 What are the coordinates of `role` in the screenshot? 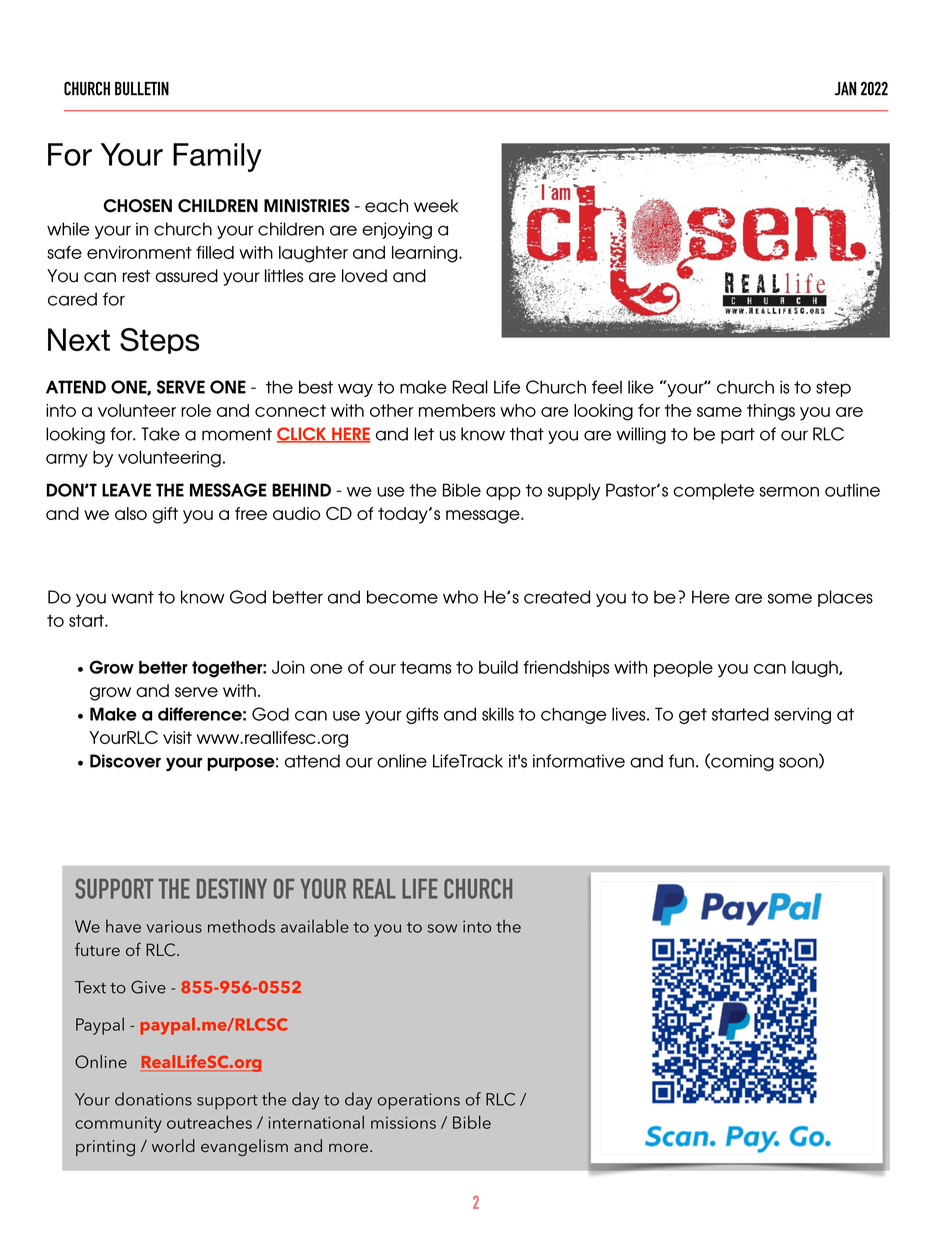 It's located at (196, 410).
